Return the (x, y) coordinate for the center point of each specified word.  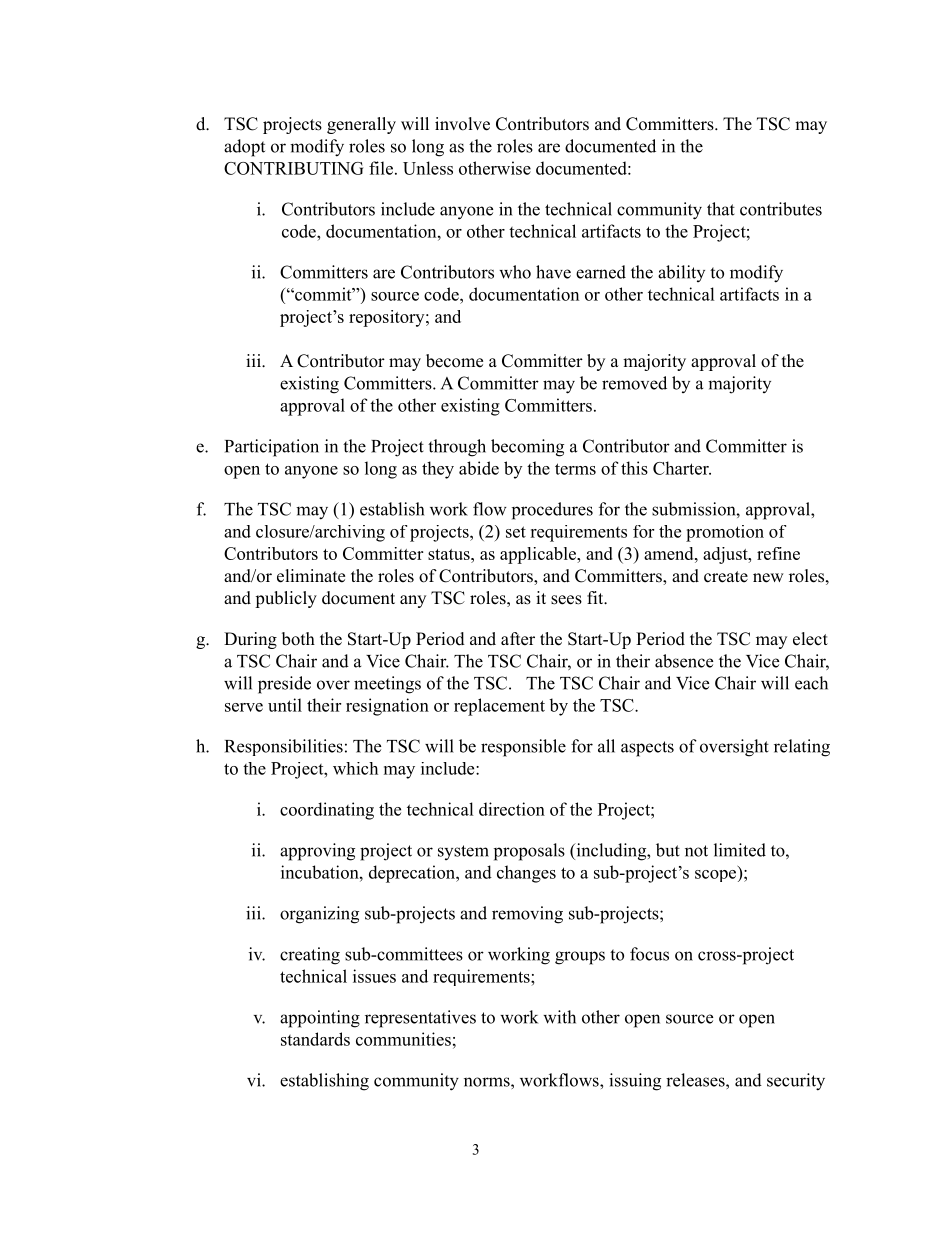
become (454, 361)
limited (740, 850)
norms (488, 1082)
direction (512, 809)
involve (462, 124)
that (721, 209)
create (726, 577)
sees (566, 600)
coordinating (327, 811)
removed (634, 383)
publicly (286, 599)
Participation (272, 448)
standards (315, 1039)
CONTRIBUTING (293, 168)
